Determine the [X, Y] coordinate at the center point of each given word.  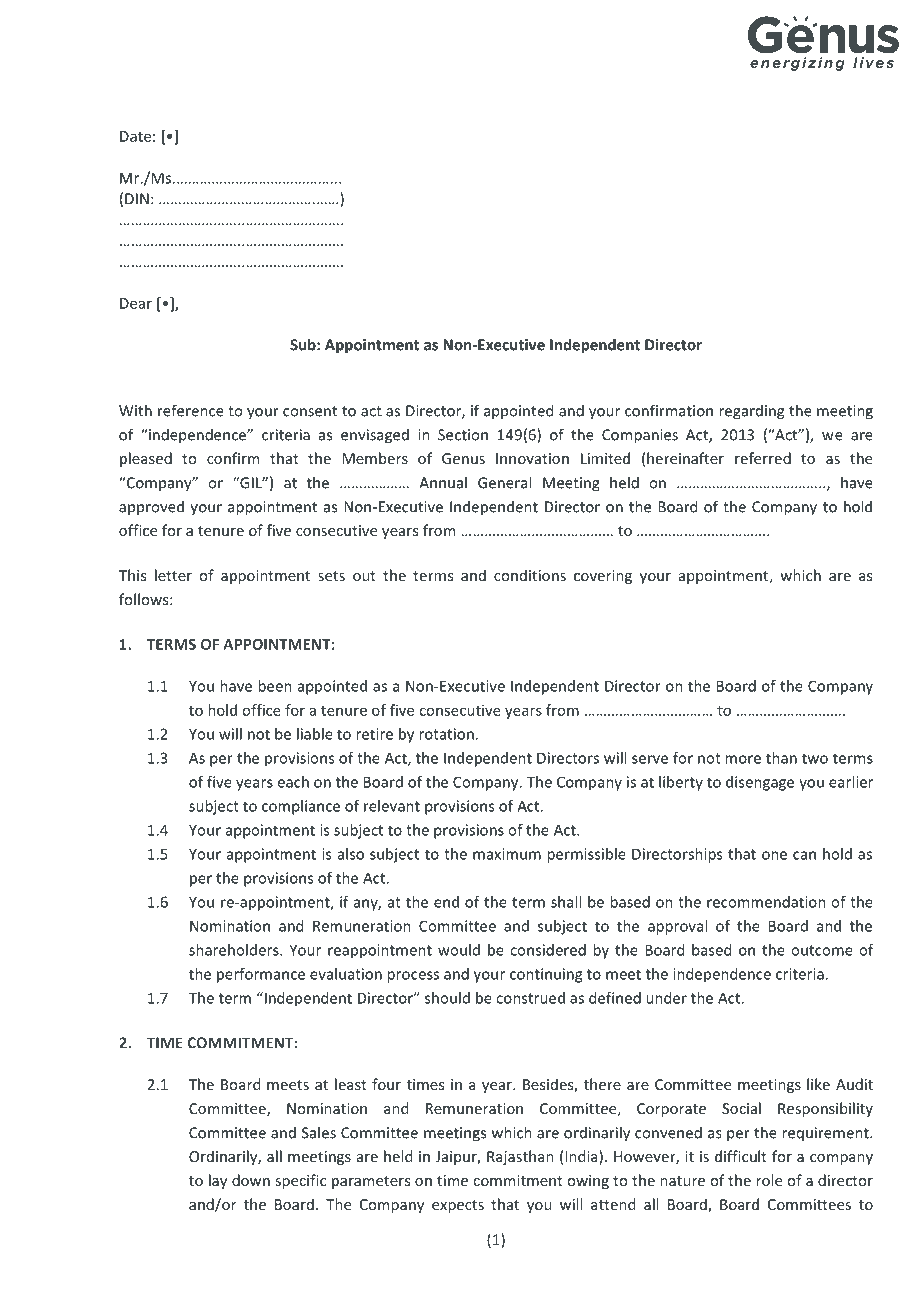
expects [458, 1206]
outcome [822, 950]
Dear [136, 303]
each [293, 782]
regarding [751, 412]
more [743, 759]
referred [763, 458]
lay [218, 1181]
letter [173, 575]
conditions [530, 575]
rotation [446, 734]
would [459, 950]
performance [261, 975]
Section [463, 435]
